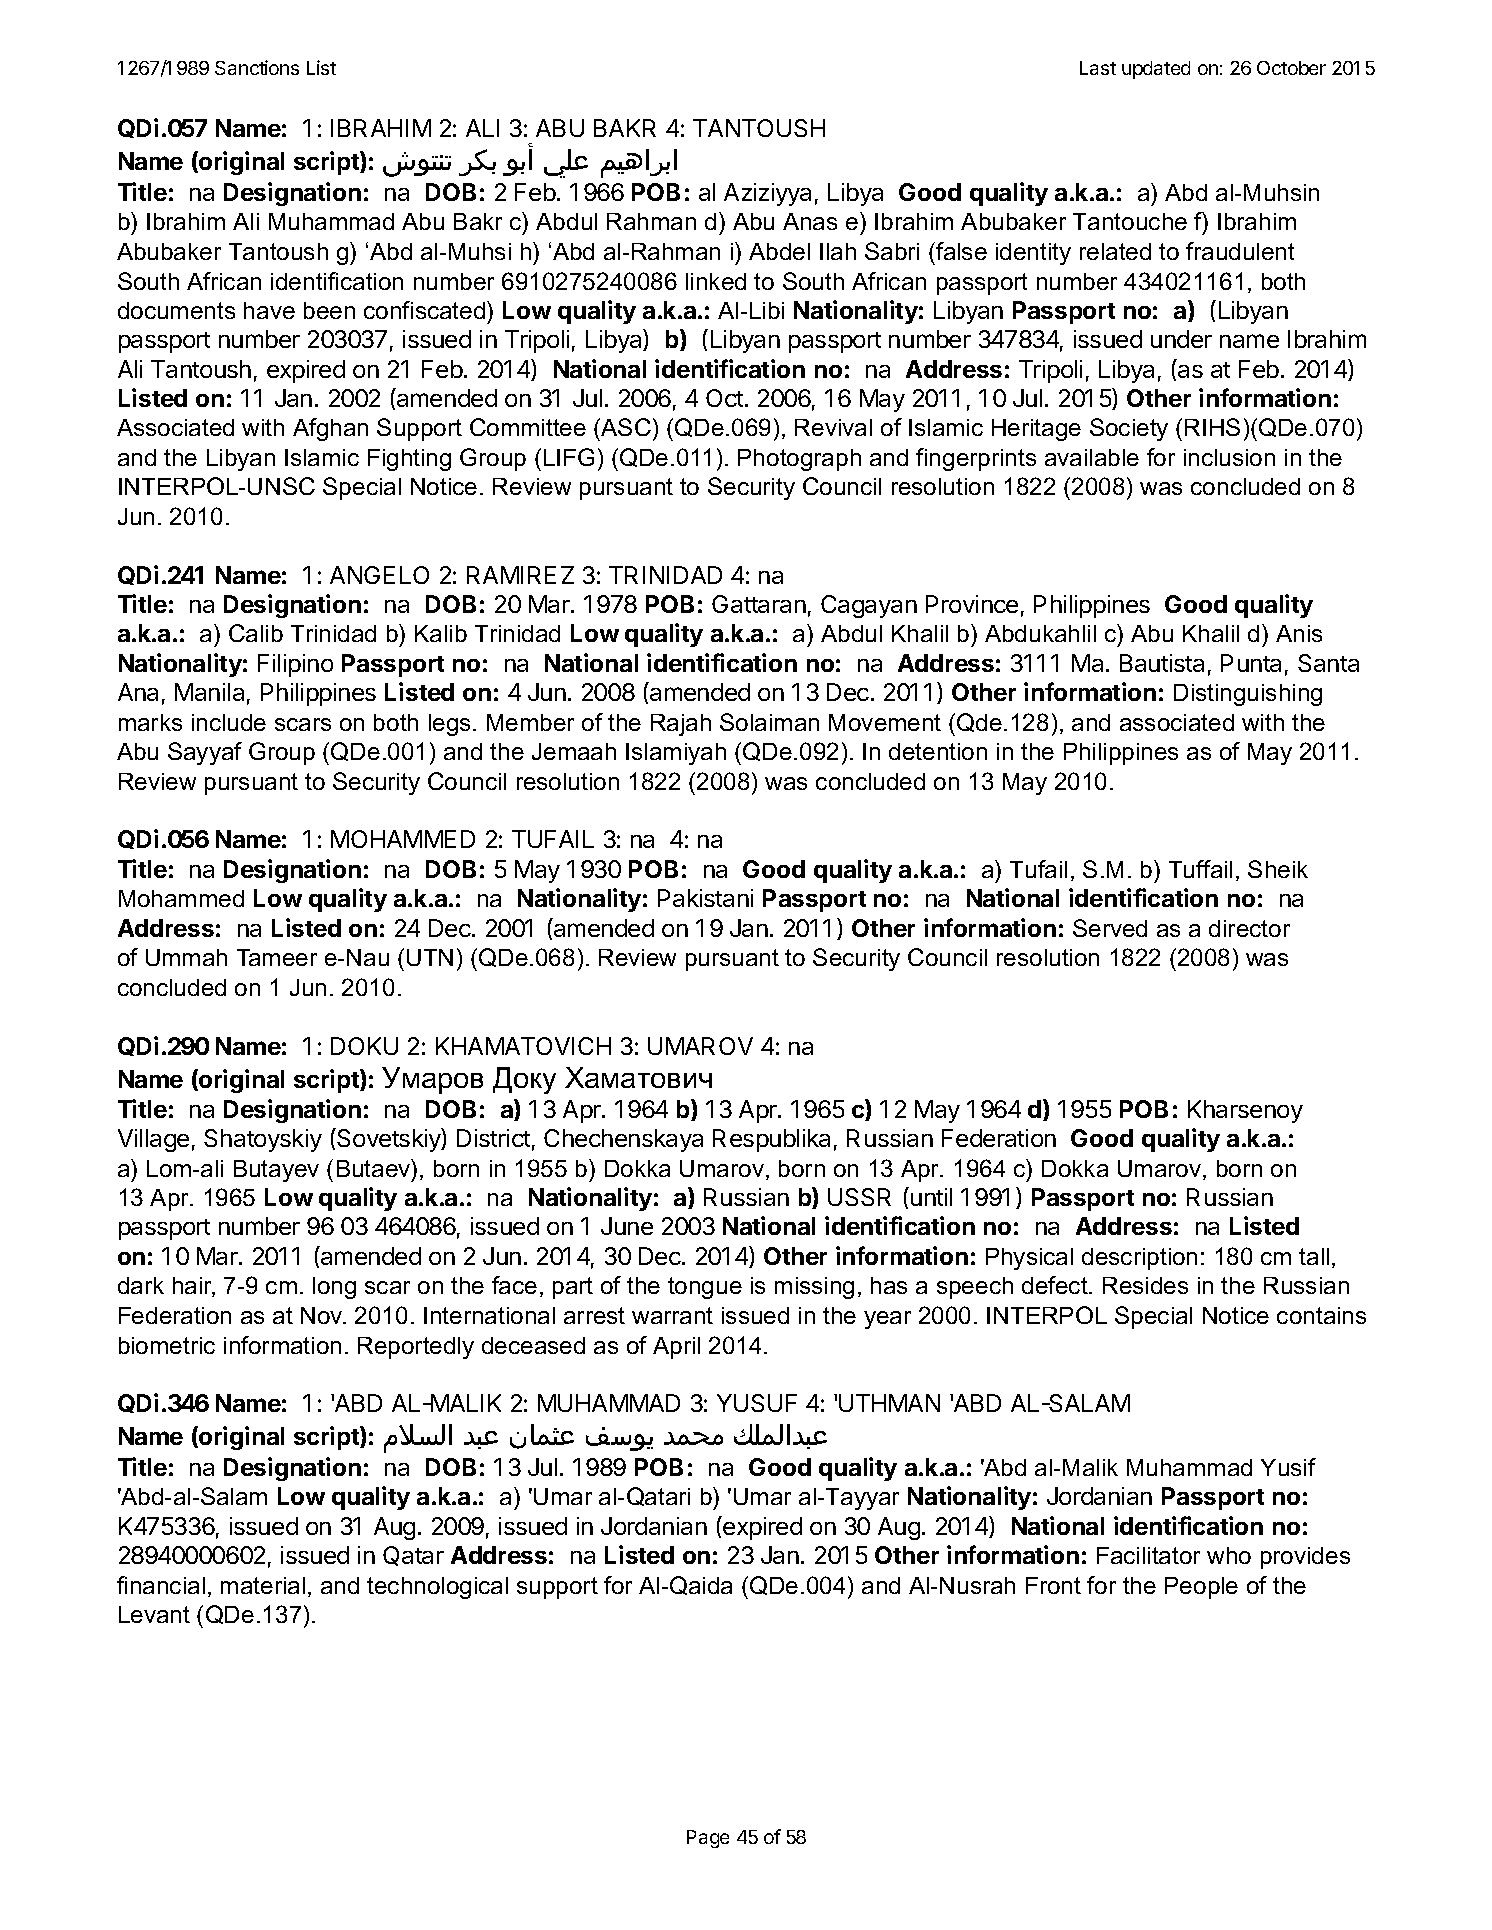 Image resolution: width=1492 pixels, height=1930 pixels. Describe the element at coordinates (1148, 1555) in the screenshot. I see `Facilitator` at that location.
